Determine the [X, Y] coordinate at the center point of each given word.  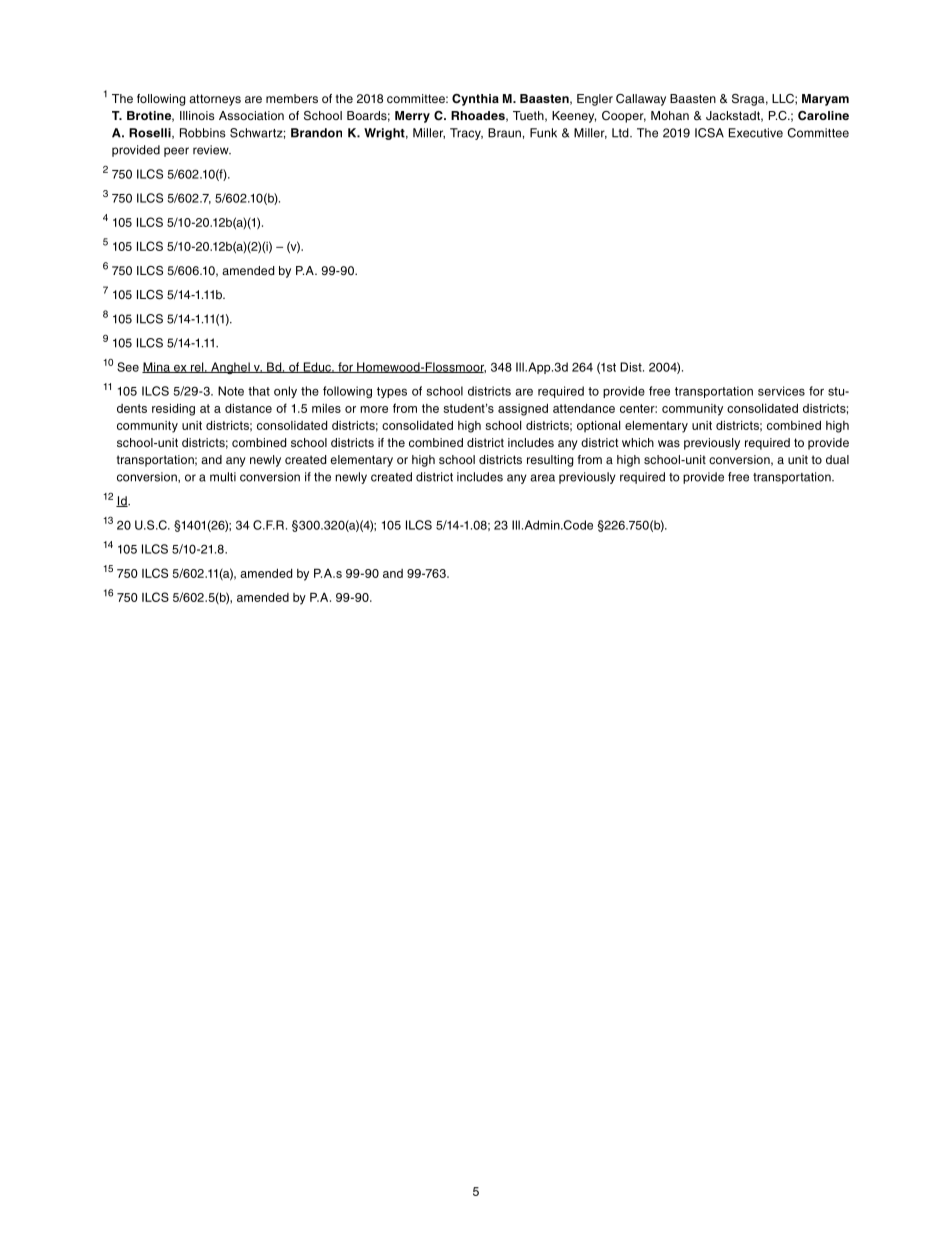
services [781, 391]
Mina [157, 367]
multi [223, 477]
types [392, 392]
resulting [550, 461]
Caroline [823, 116]
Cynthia [475, 100]
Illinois [197, 115]
